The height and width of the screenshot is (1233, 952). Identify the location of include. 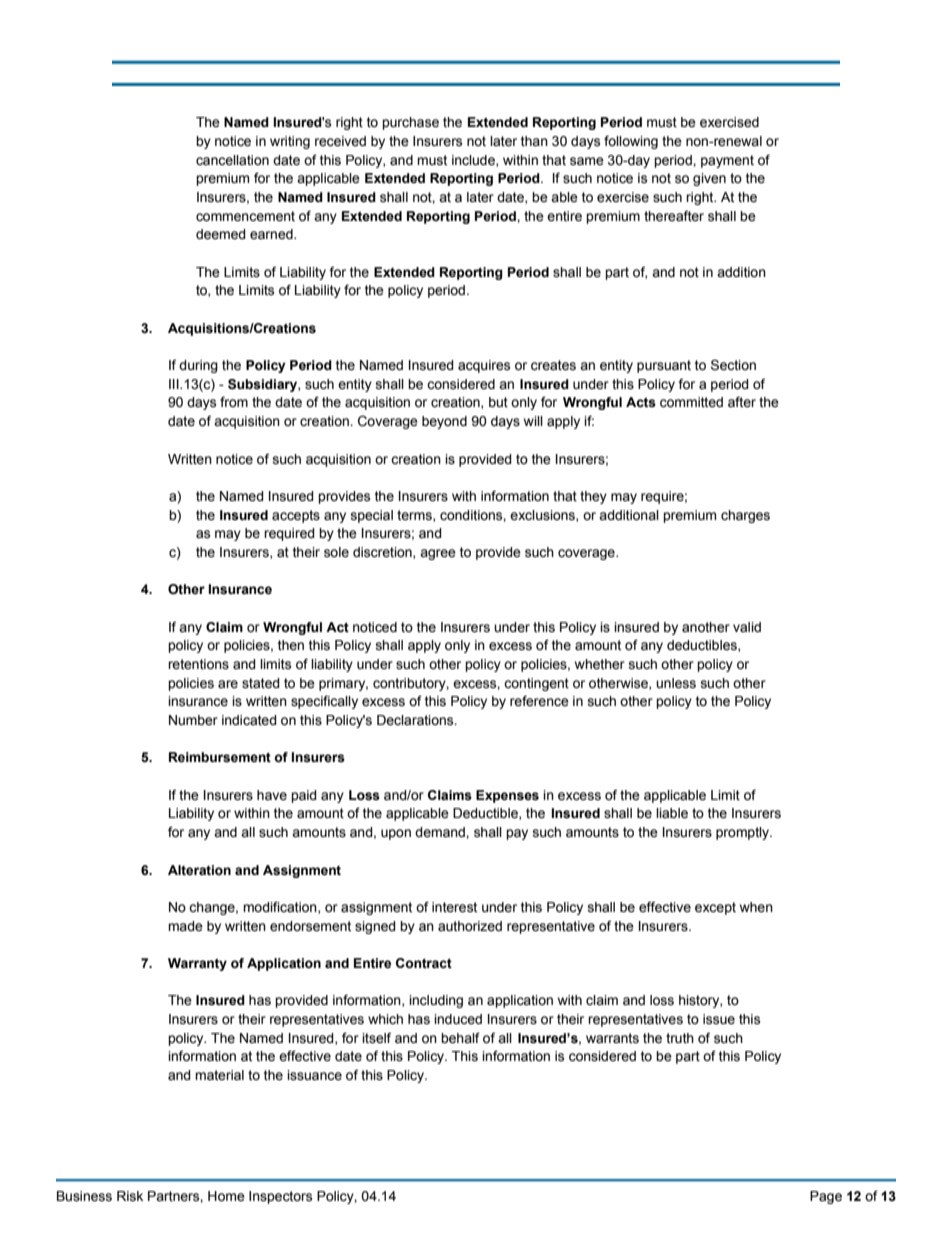
(474, 161).
